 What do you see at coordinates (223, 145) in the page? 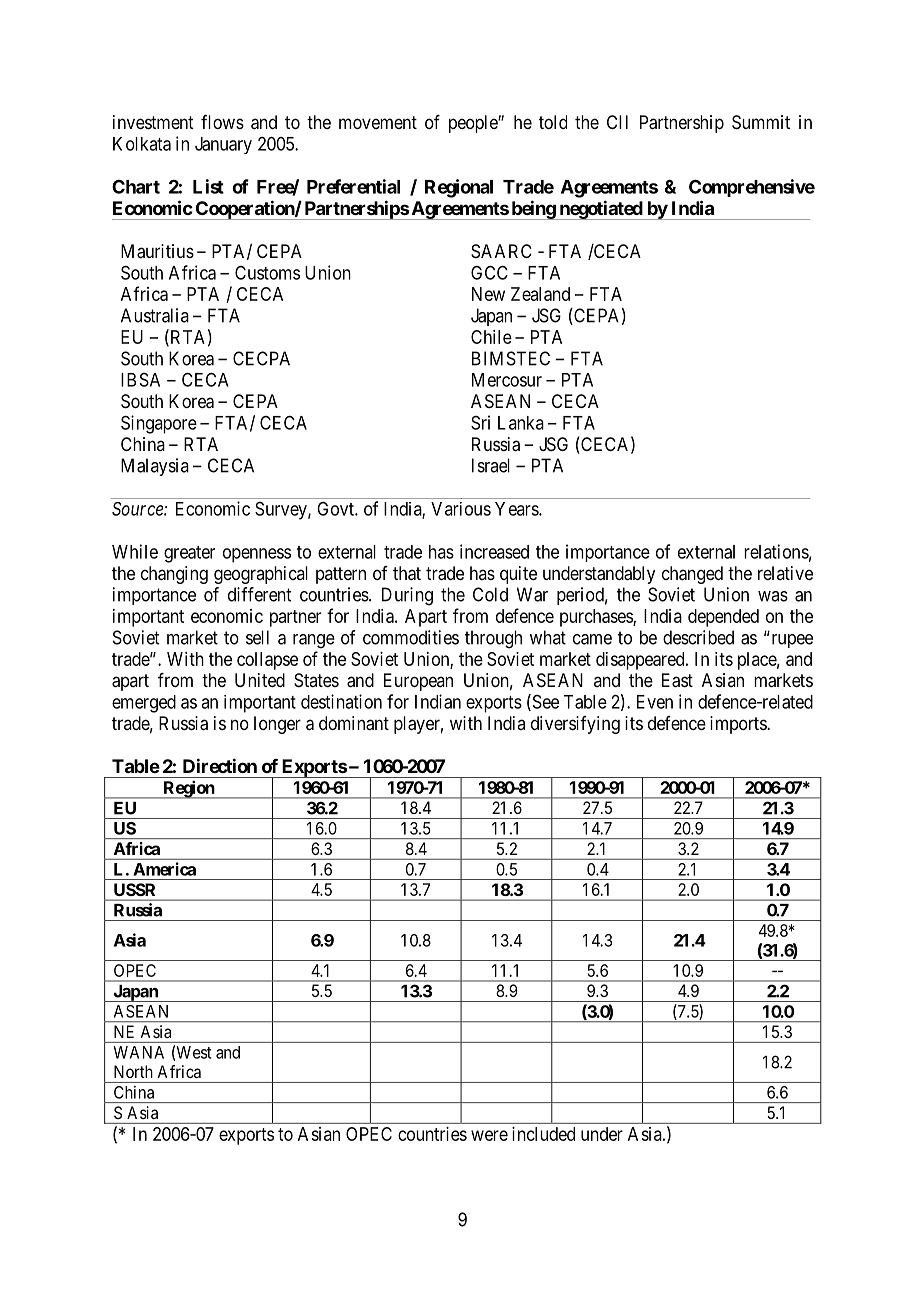
I see `January` at bounding box center [223, 145].
